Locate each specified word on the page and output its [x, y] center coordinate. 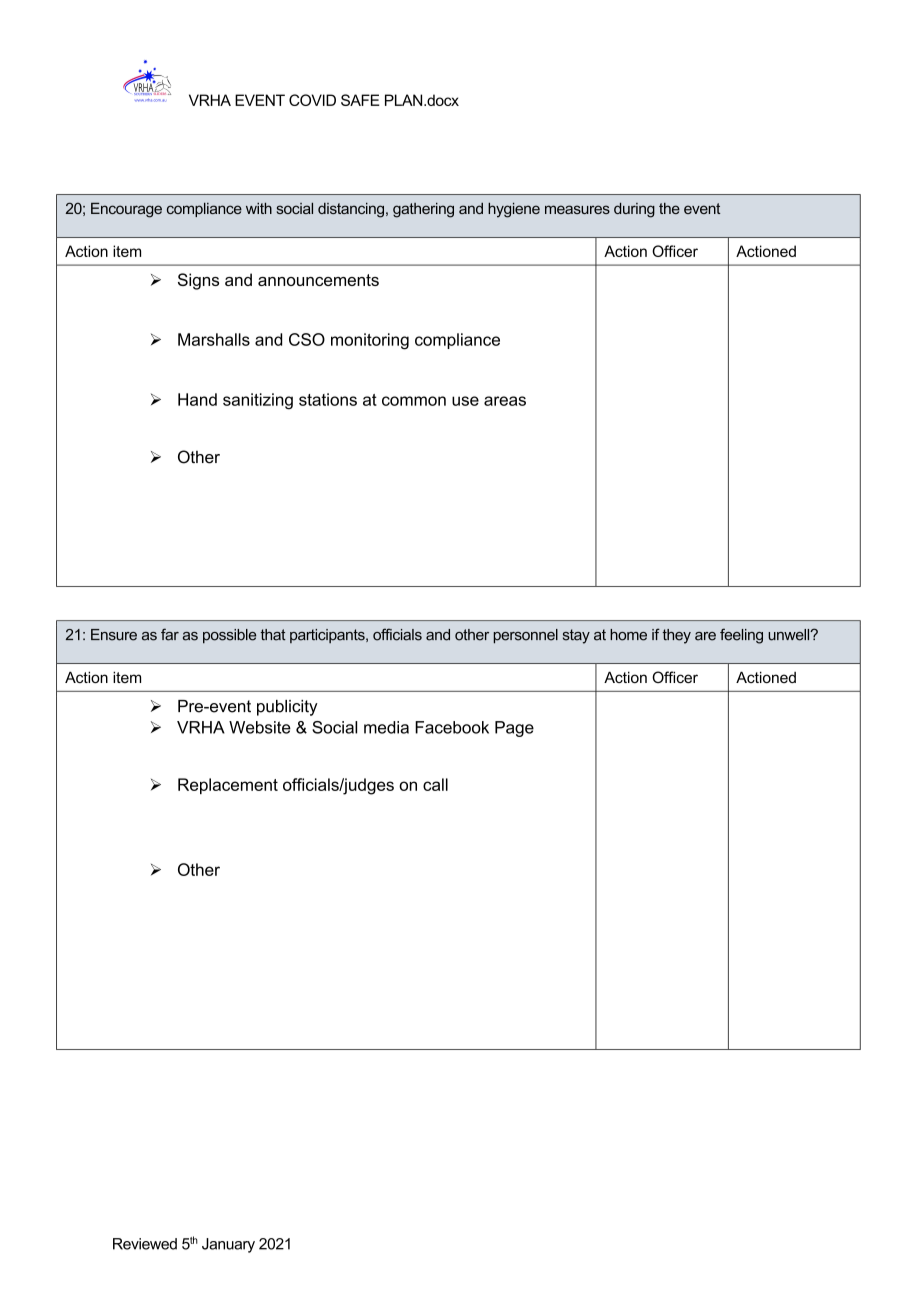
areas [505, 401]
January [228, 1245]
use [465, 401]
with [259, 208]
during [634, 210]
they [676, 636]
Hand [197, 399]
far [170, 634]
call [435, 784]
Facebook [452, 727]
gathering [423, 210]
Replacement [228, 786]
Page [514, 729]
